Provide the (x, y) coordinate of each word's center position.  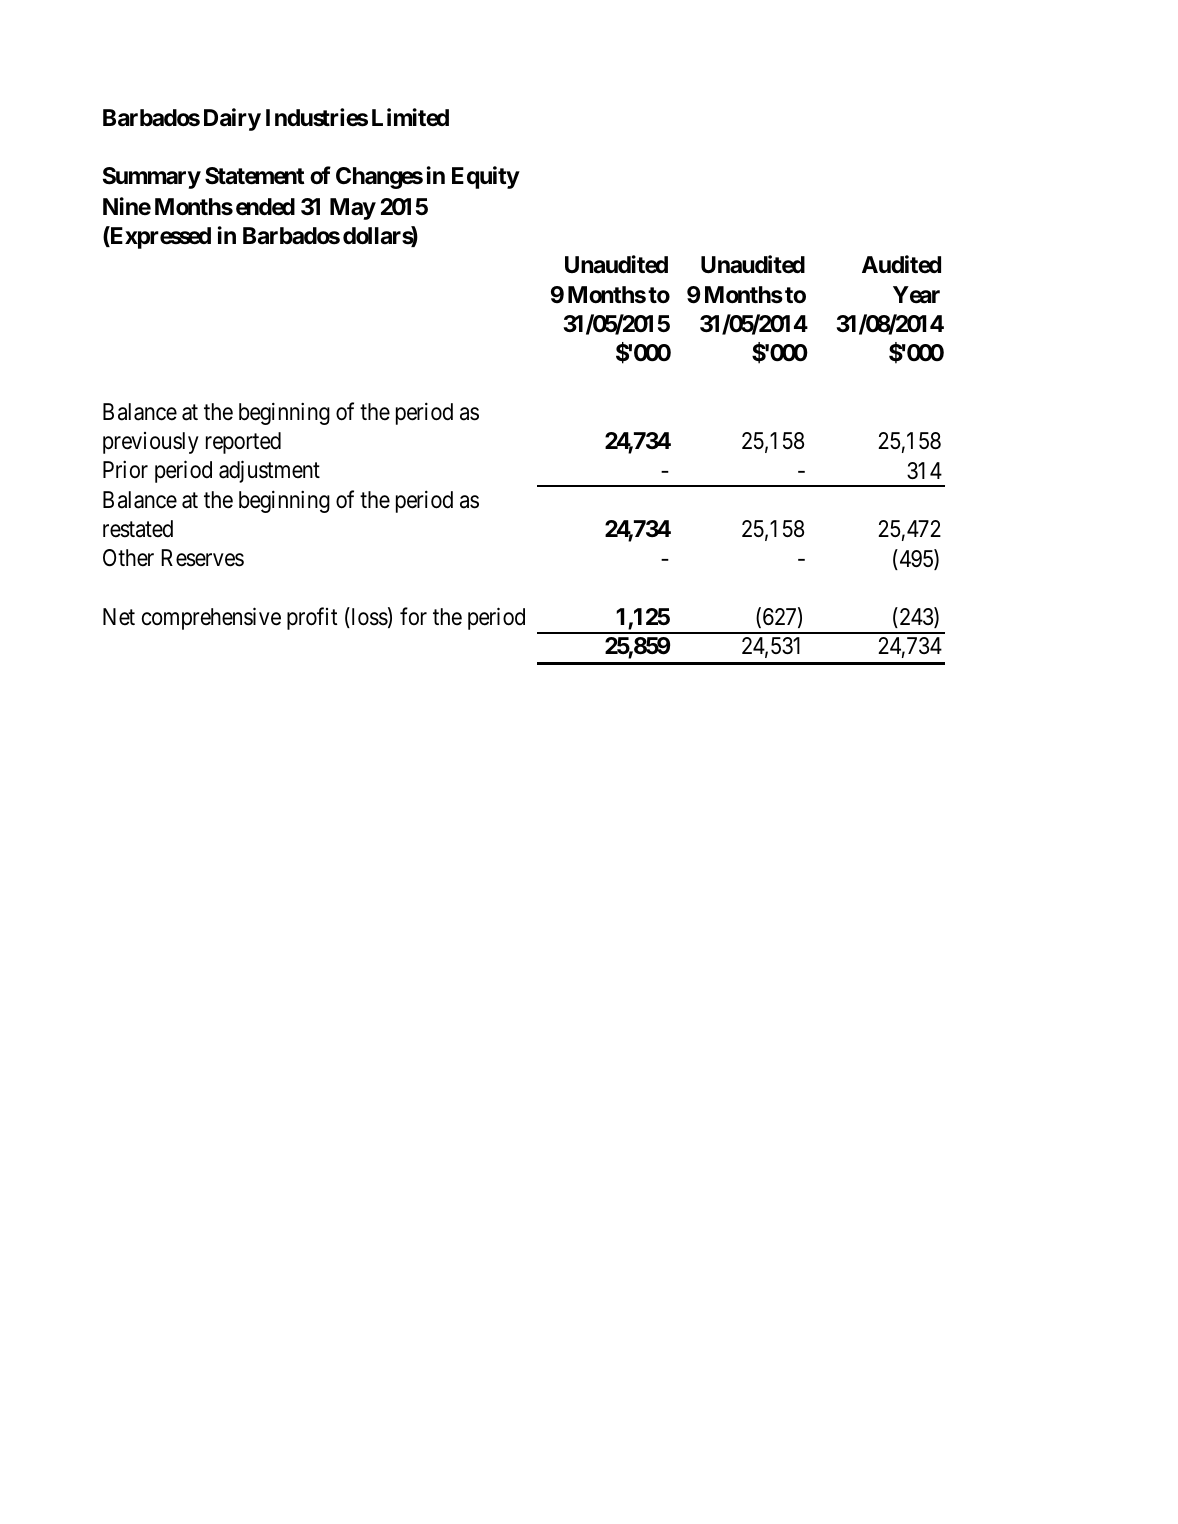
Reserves (202, 558)
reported (243, 443)
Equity (486, 178)
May (353, 209)
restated (138, 529)
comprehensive (211, 618)
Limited (410, 117)
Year (916, 295)
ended (265, 207)
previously (151, 443)
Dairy (232, 119)
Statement (255, 176)
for (413, 616)
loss (368, 617)
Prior (125, 469)
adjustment (269, 472)
